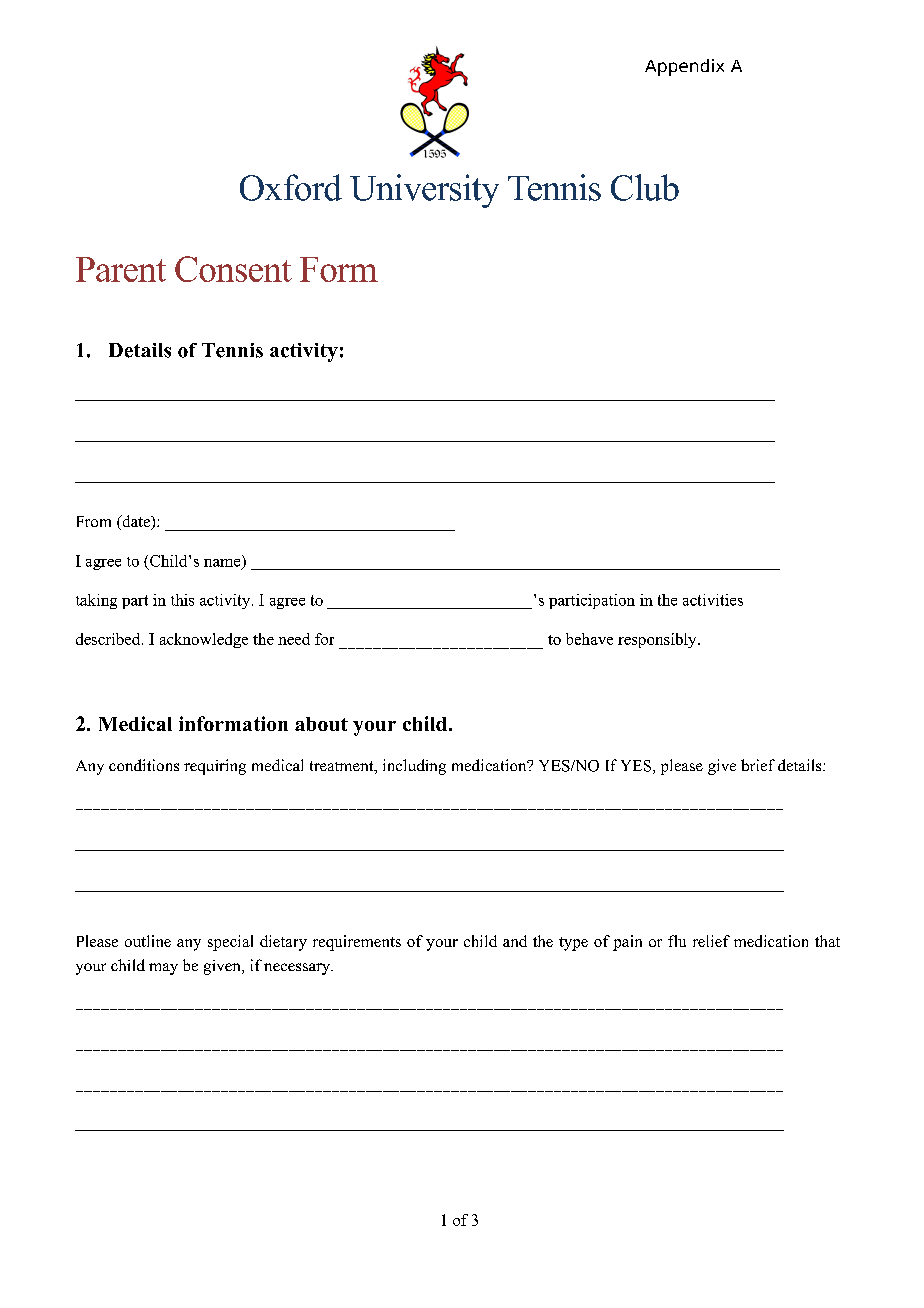  I want to click on brief, so click(758, 765).
